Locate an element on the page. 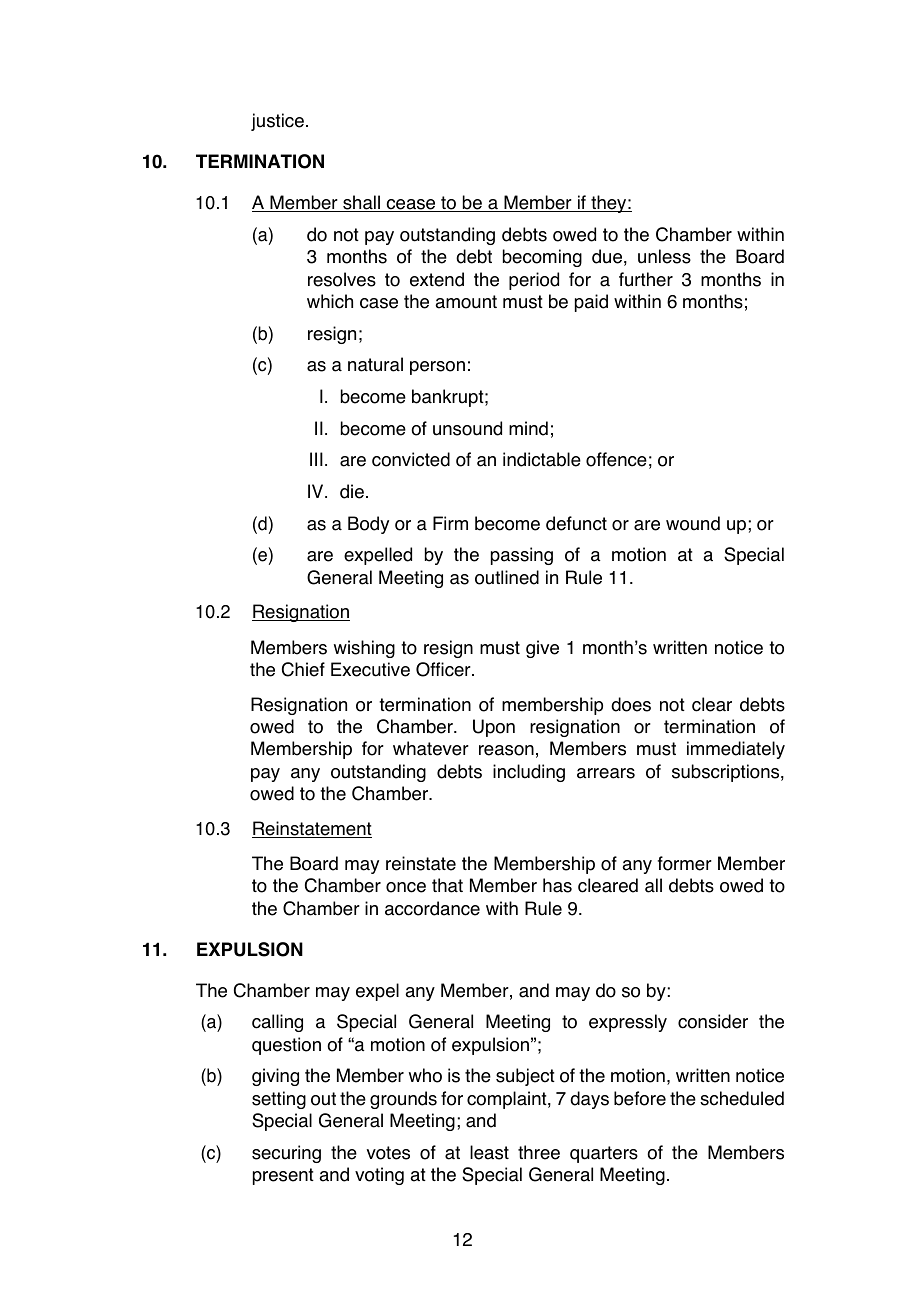  III is located at coordinates (316, 459).
